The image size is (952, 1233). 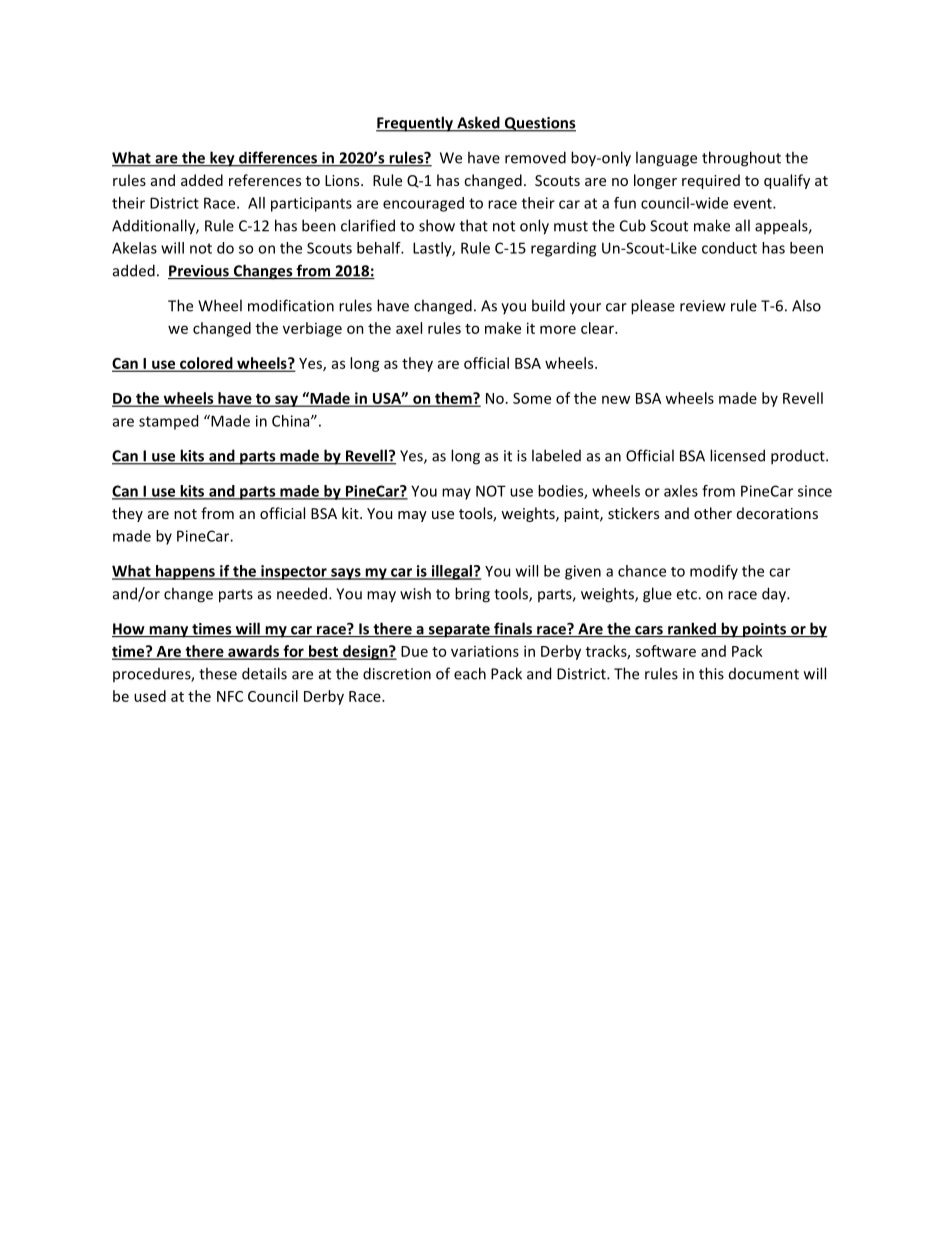 What do you see at coordinates (222, 159) in the page?
I see `key` at bounding box center [222, 159].
